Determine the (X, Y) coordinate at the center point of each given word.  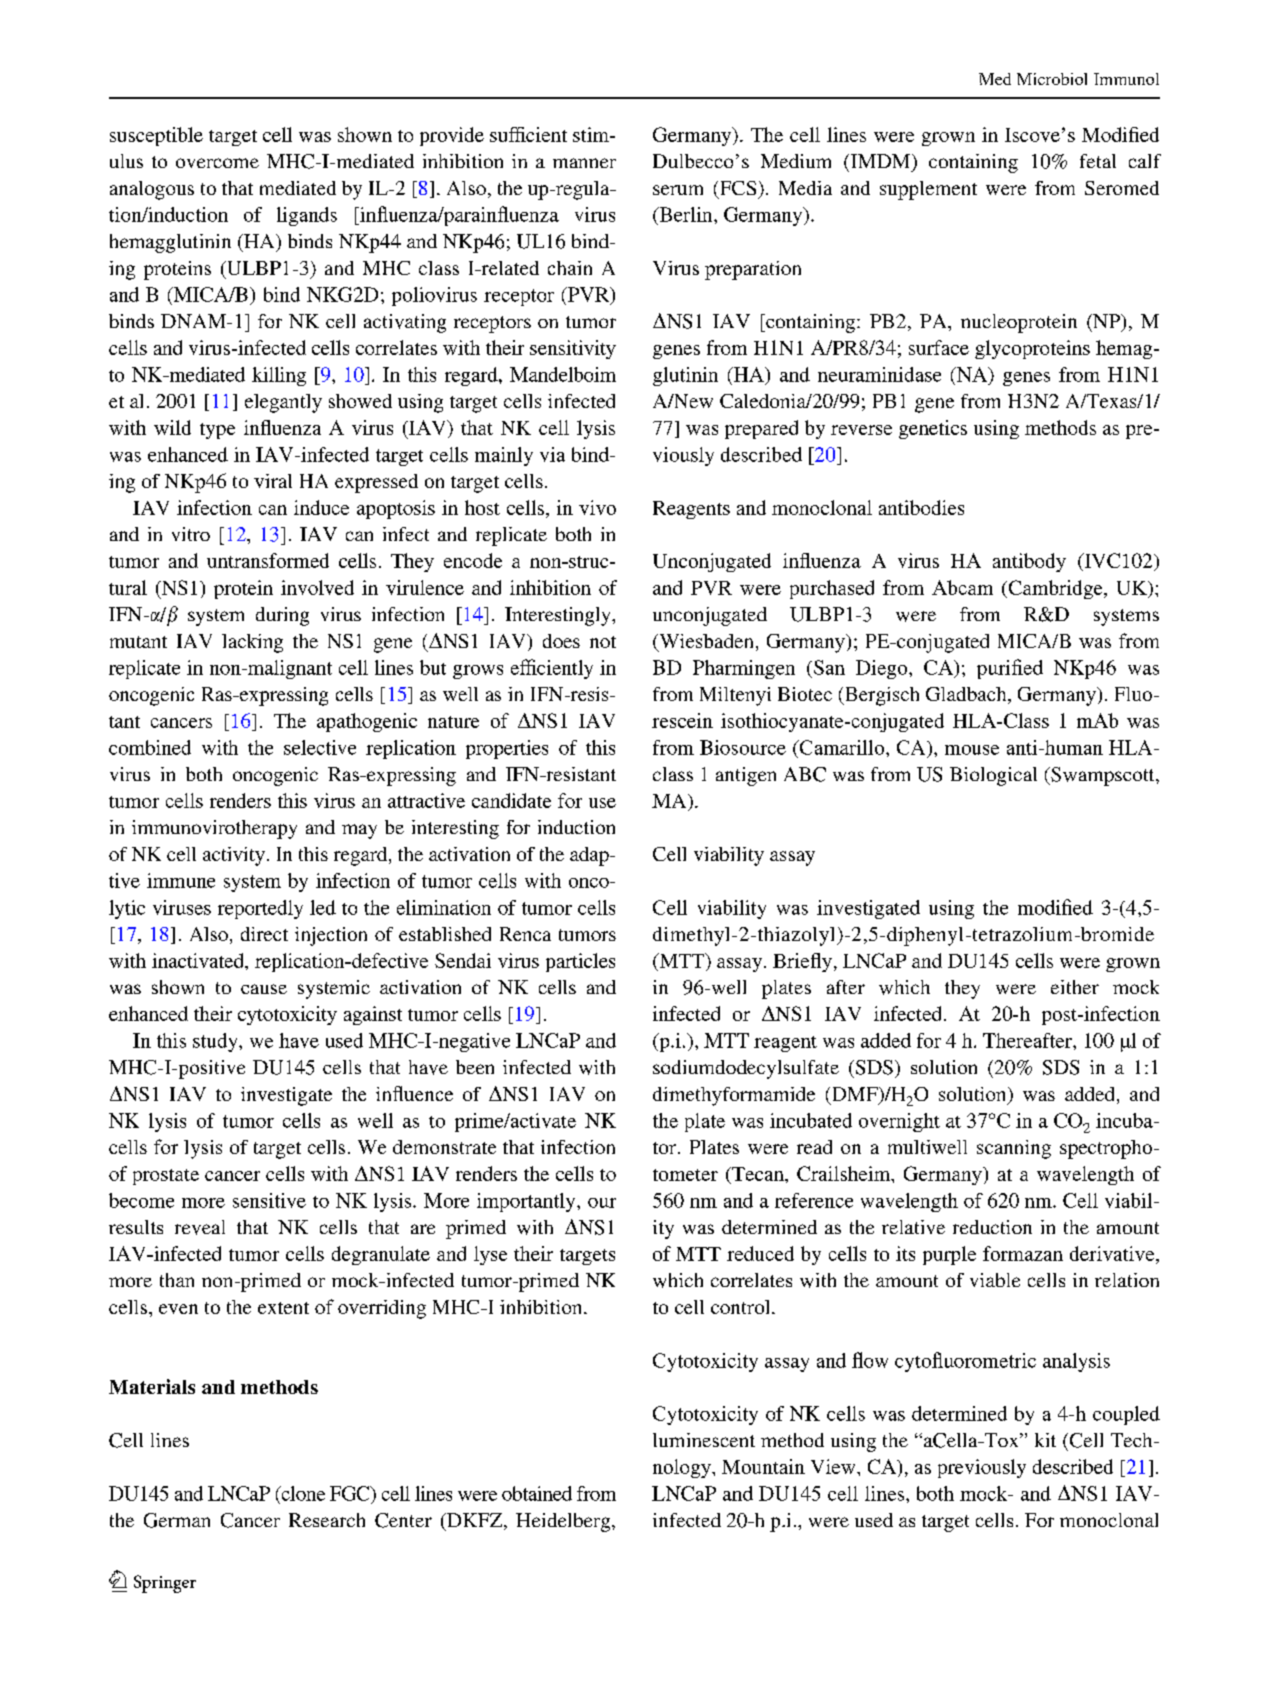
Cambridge (1055, 589)
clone (302, 1493)
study (216, 1042)
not (603, 642)
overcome (217, 163)
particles (580, 962)
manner (584, 163)
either (1075, 987)
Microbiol (1052, 79)
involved (317, 587)
